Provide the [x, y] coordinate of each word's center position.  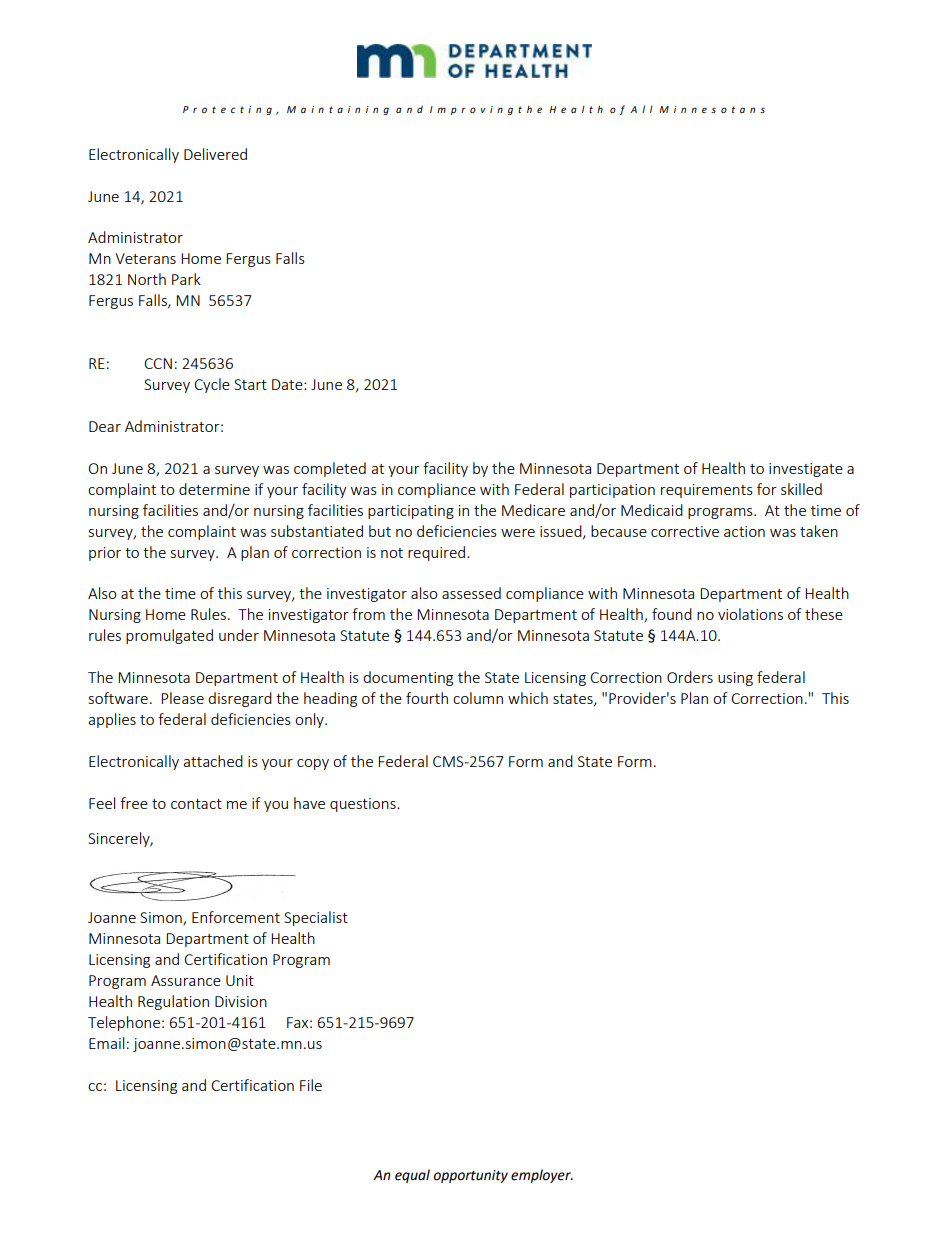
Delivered [215, 154]
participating [411, 512]
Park [186, 279]
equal [412, 1176]
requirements [707, 491]
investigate [806, 470]
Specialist [316, 918]
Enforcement [236, 917]
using [735, 679]
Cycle [212, 385]
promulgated [169, 636]
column [478, 698]
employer [542, 1176]
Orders [690, 677]
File [311, 1085]
